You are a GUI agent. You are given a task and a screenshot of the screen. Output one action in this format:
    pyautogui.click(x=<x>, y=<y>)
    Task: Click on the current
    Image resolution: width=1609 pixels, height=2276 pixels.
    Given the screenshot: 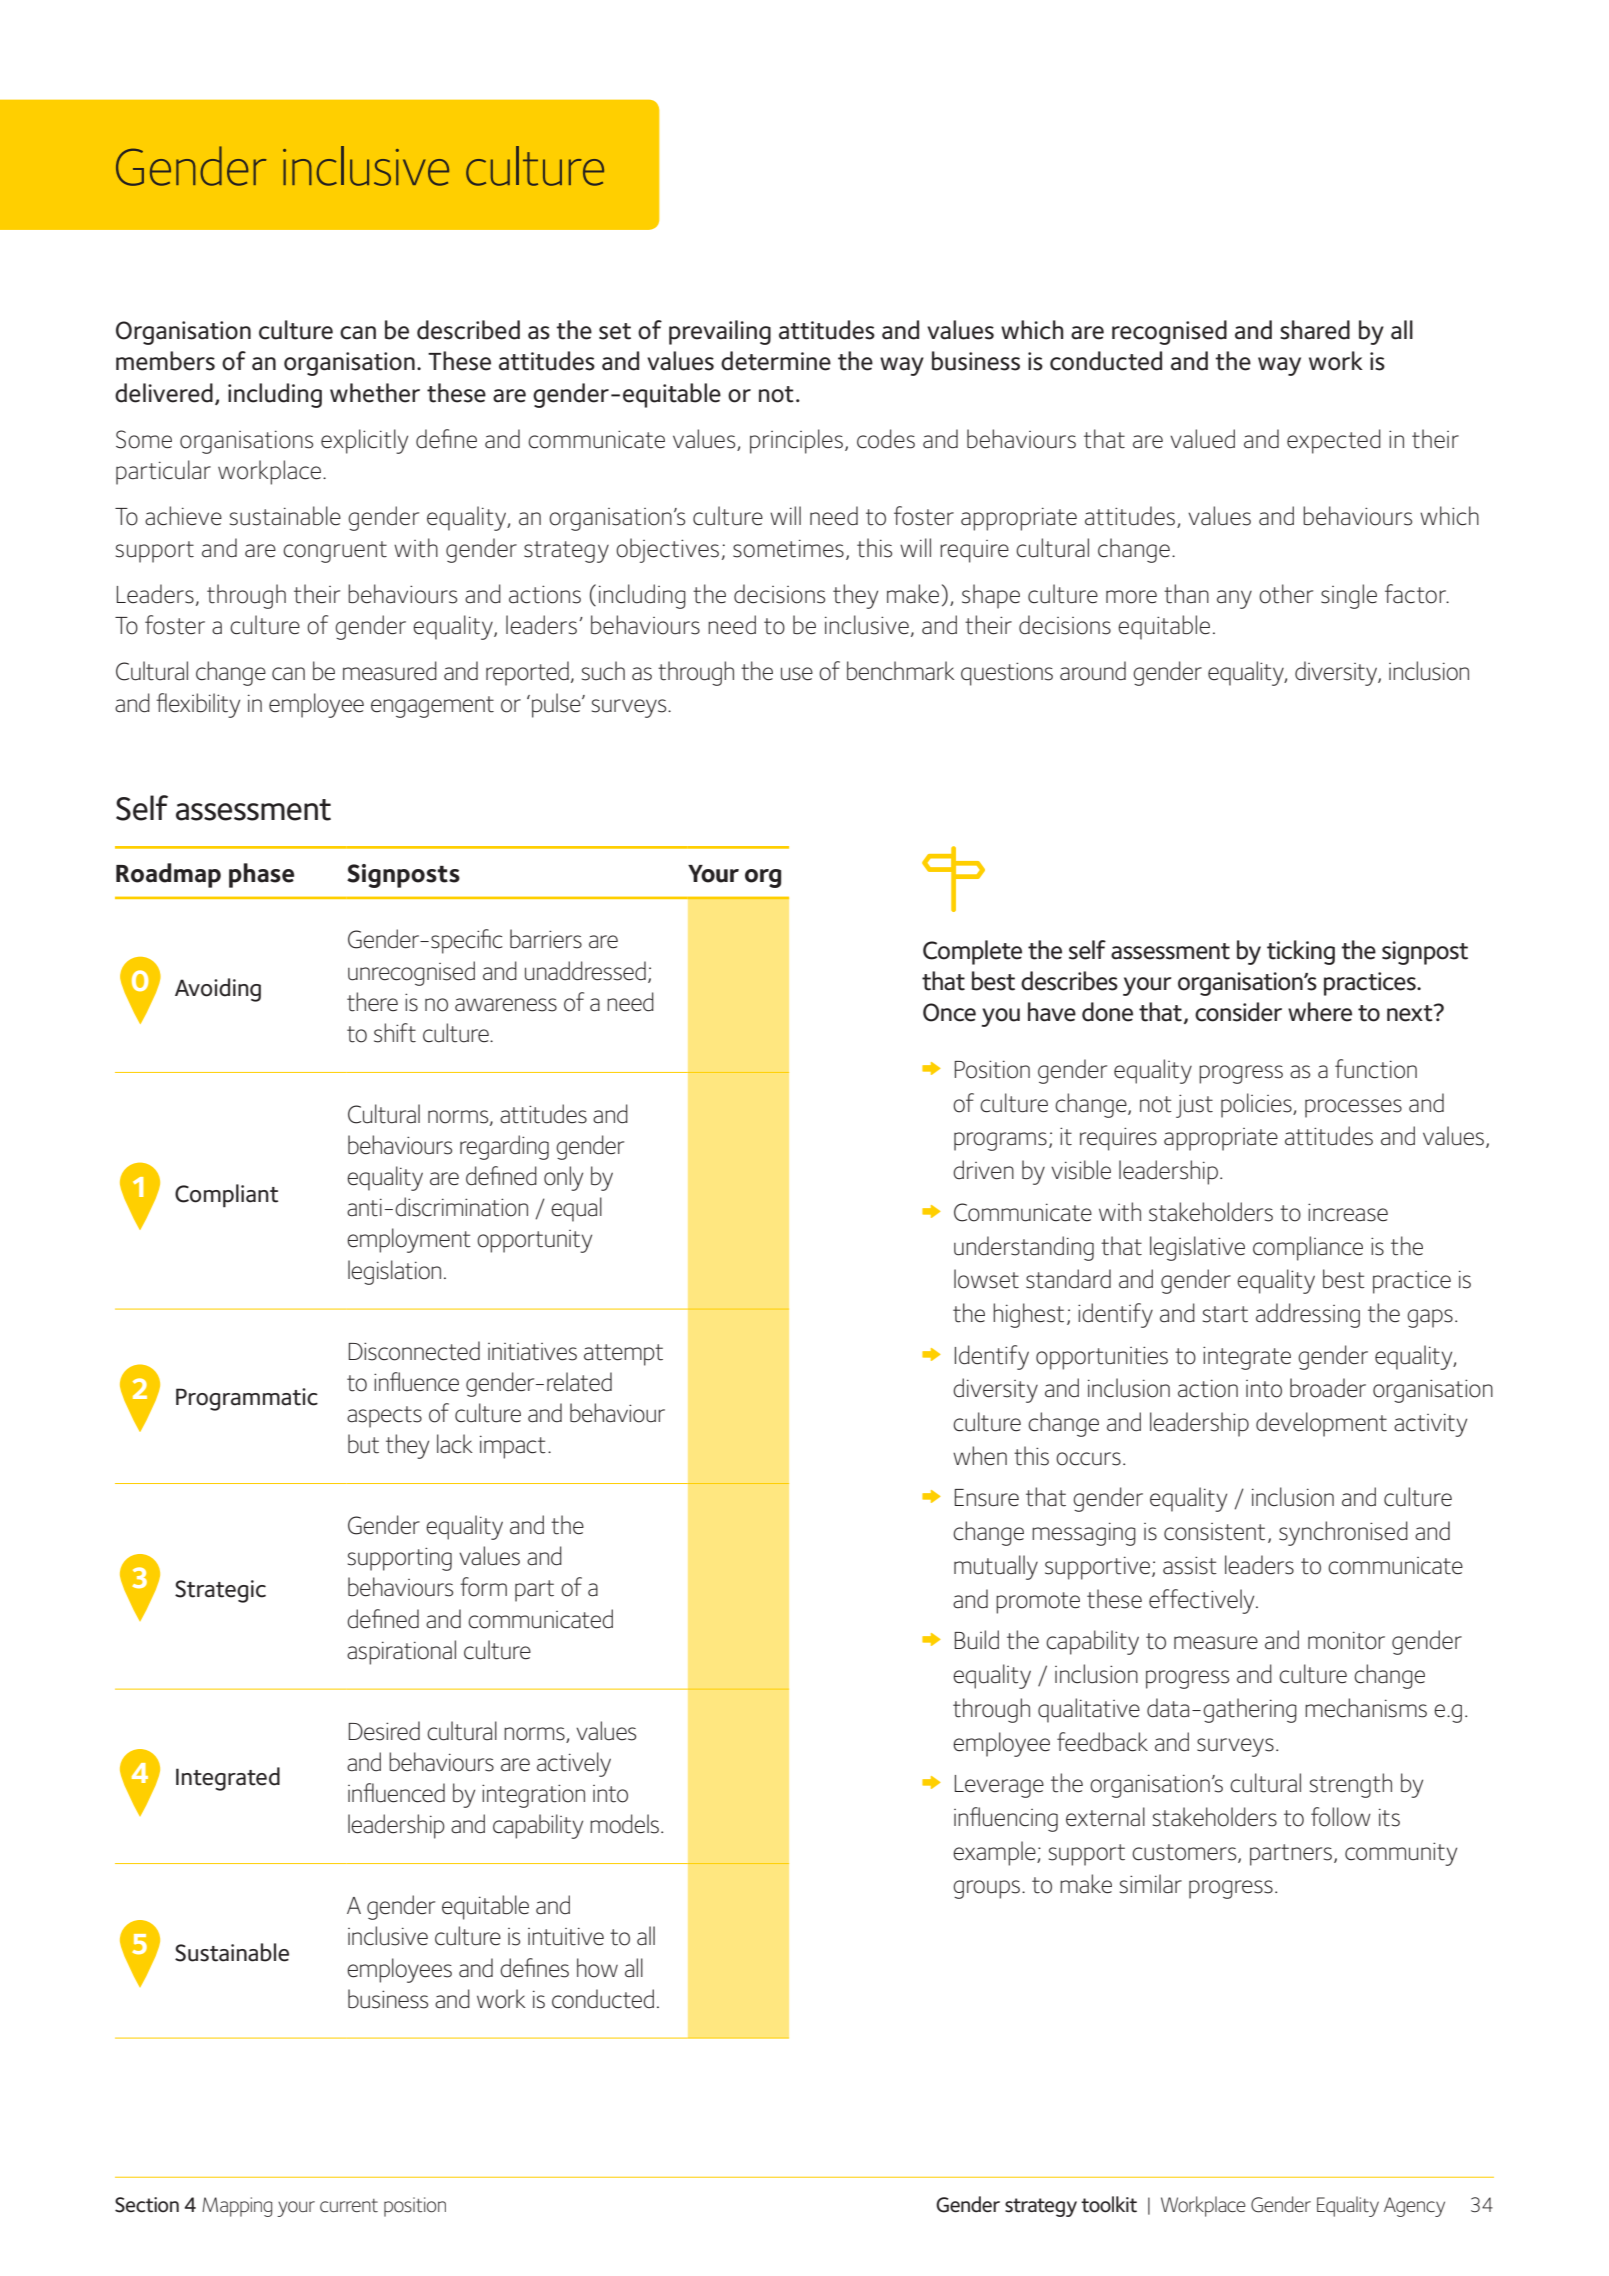 What is the action you would take?
    pyautogui.click(x=349, y=2205)
